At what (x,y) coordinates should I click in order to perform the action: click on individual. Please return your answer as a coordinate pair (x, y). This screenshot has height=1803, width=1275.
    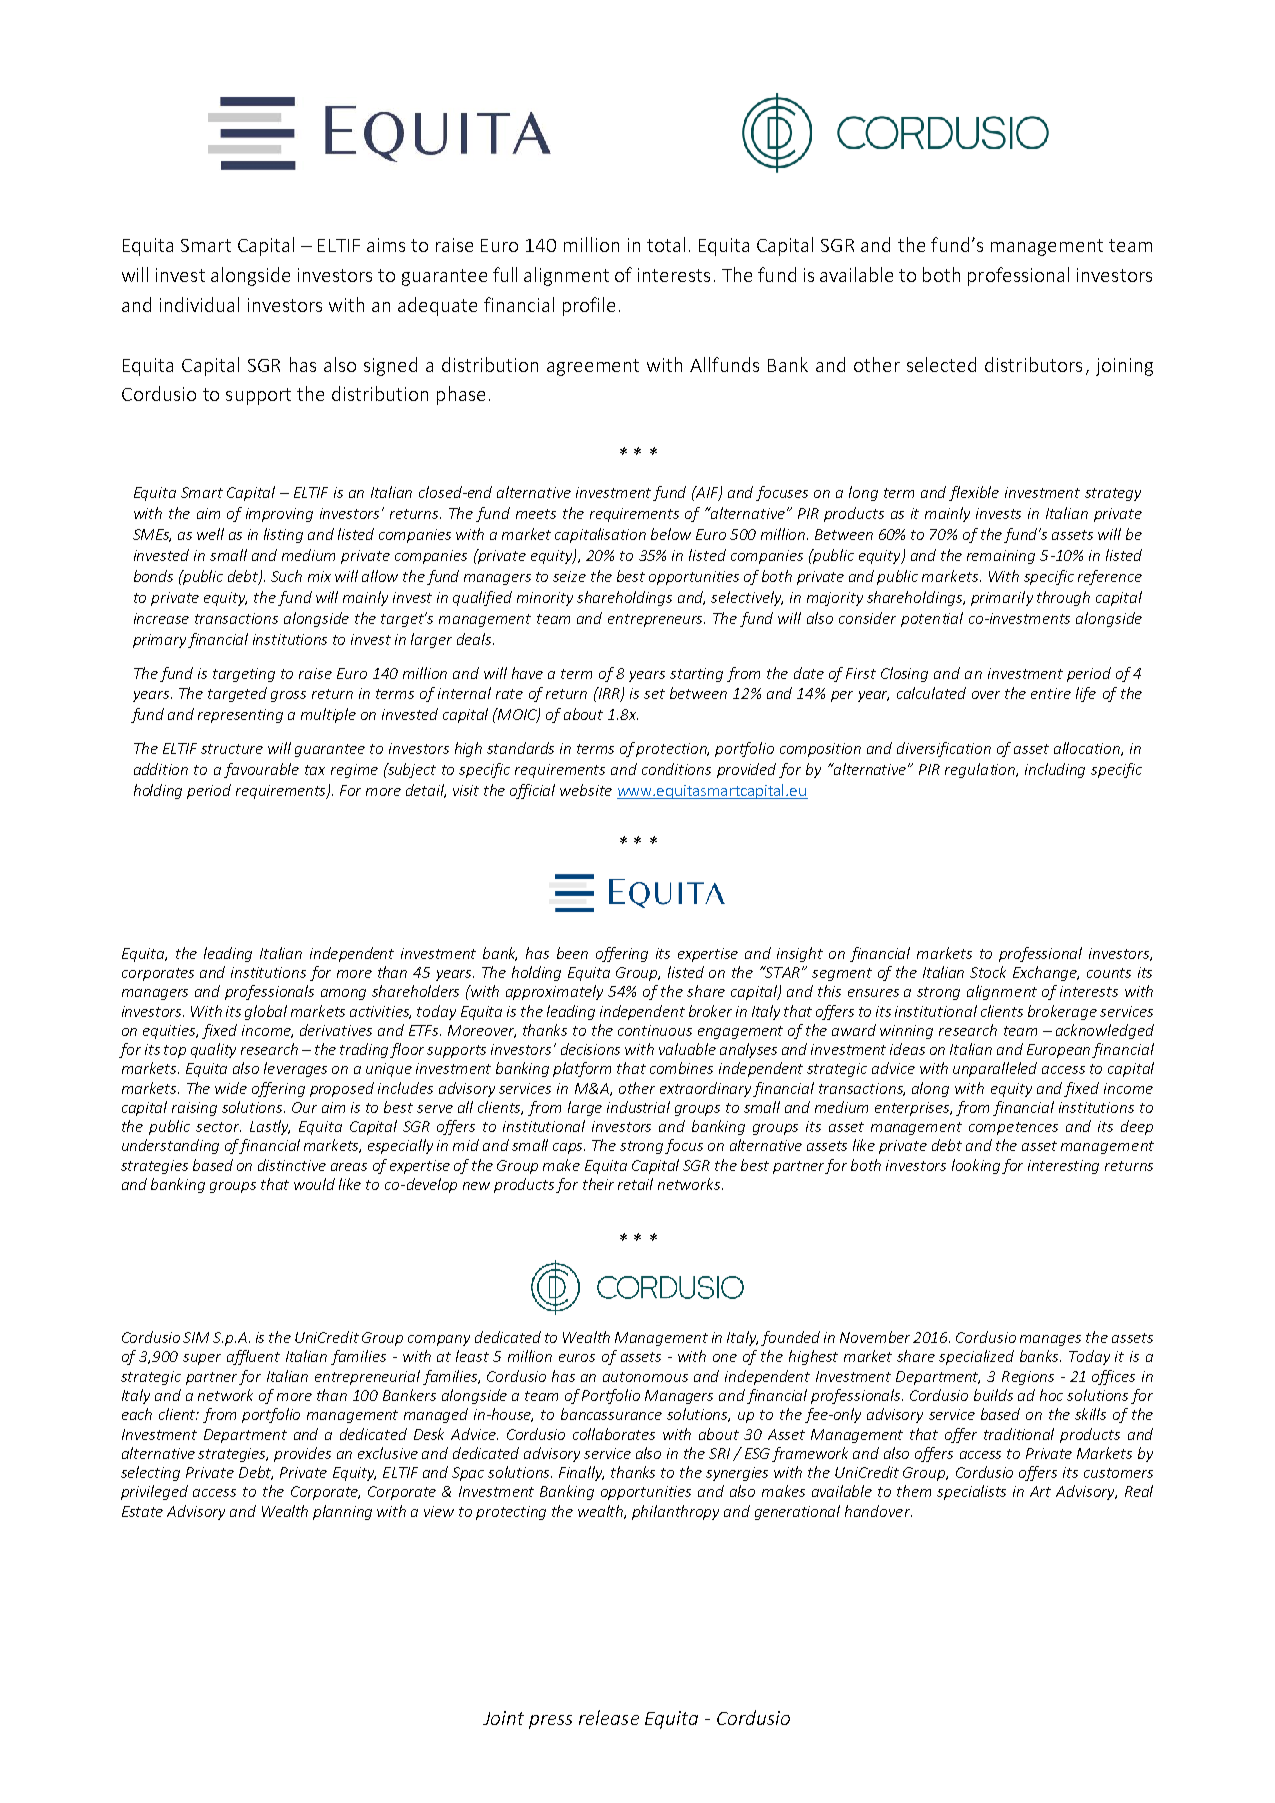
    Looking at the image, I should click on (199, 304).
